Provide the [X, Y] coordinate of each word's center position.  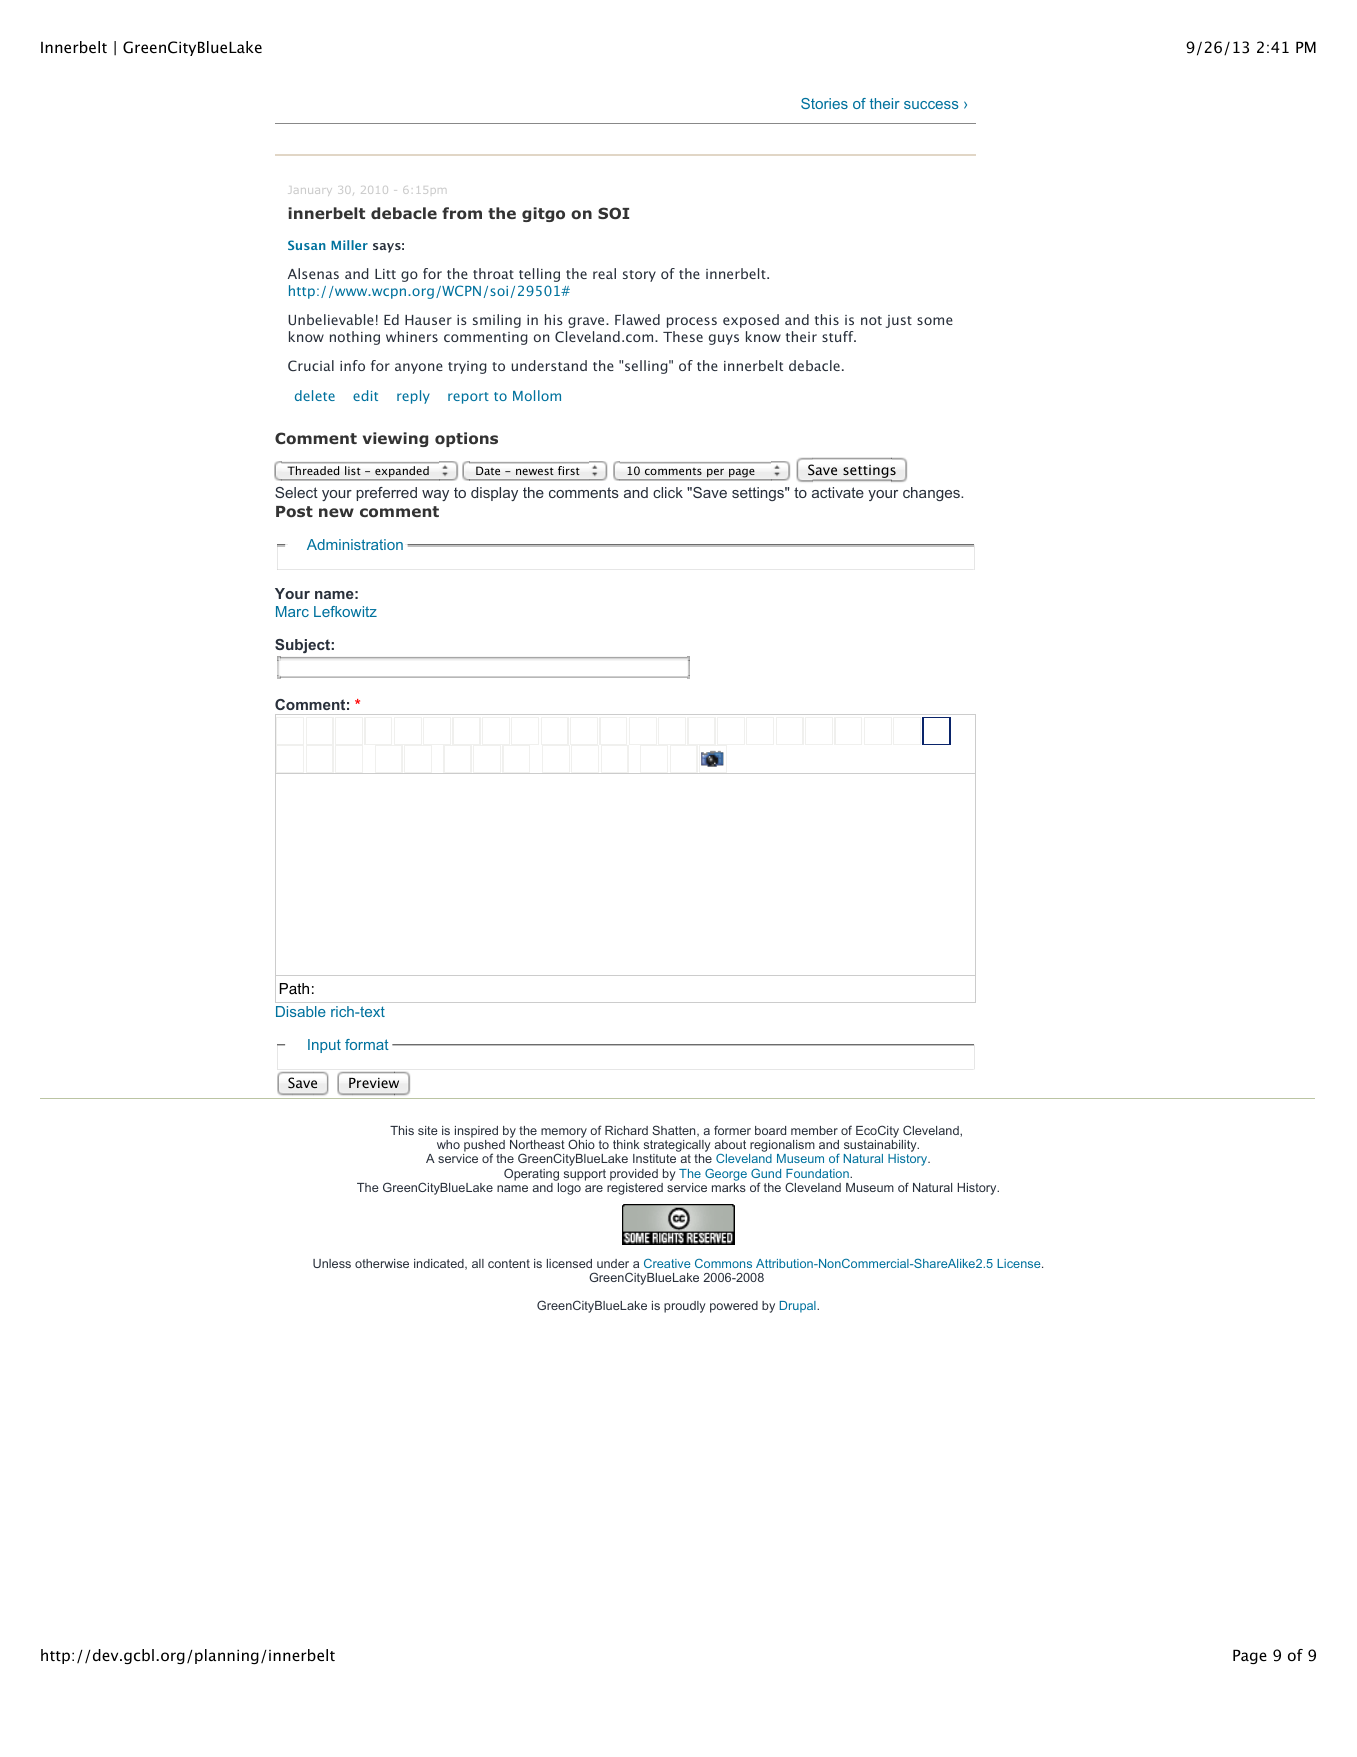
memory [564, 1134]
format [367, 1044]
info [352, 365]
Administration [355, 544]
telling [539, 275]
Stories [824, 103]
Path [294, 989]
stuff [839, 336]
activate [838, 492]
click [668, 492]
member [814, 1130]
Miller [349, 245]
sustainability [881, 1147]
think [626, 1144]
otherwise [382, 1263]
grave [587, 322]
